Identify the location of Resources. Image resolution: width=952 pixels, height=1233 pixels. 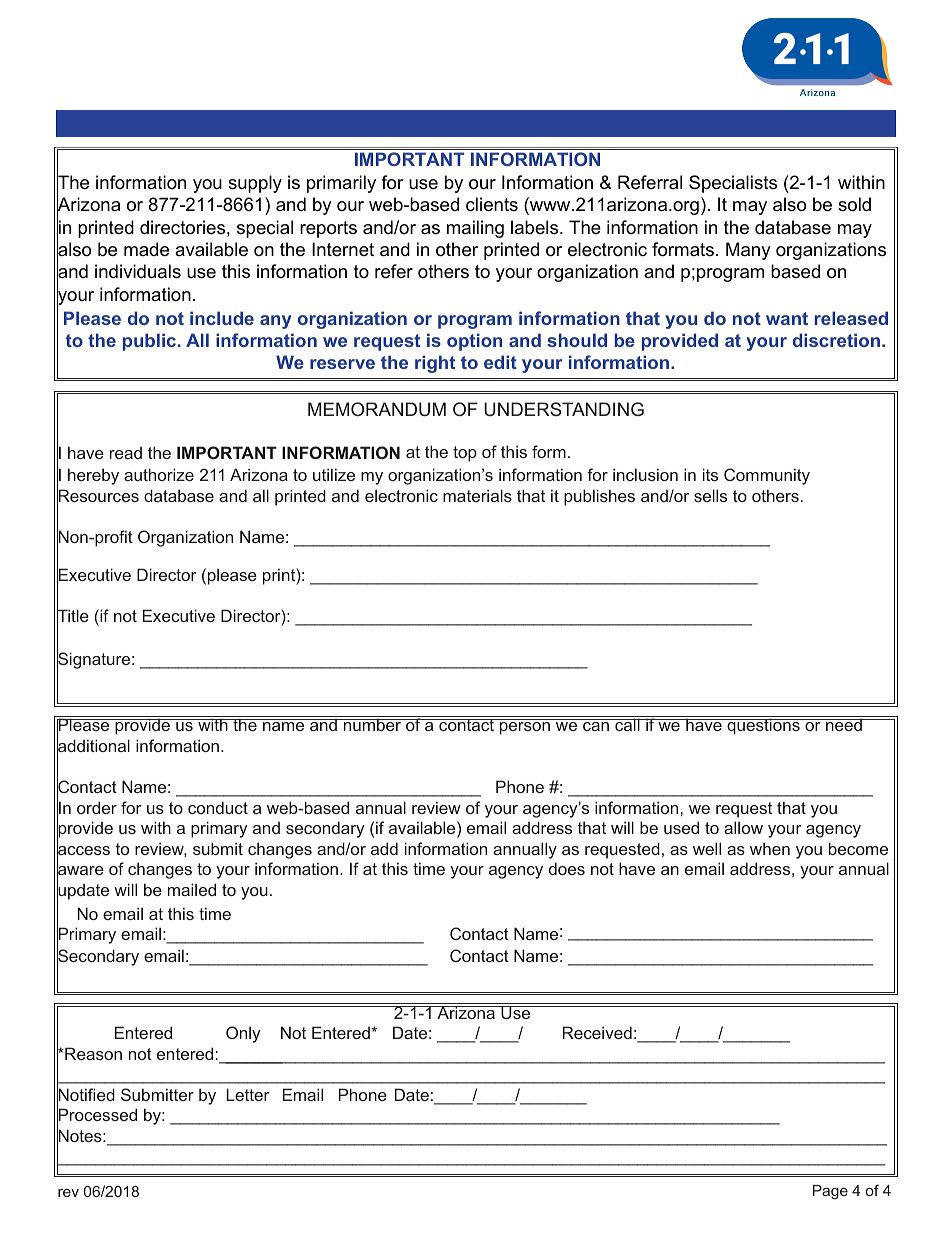
(98, 496).
